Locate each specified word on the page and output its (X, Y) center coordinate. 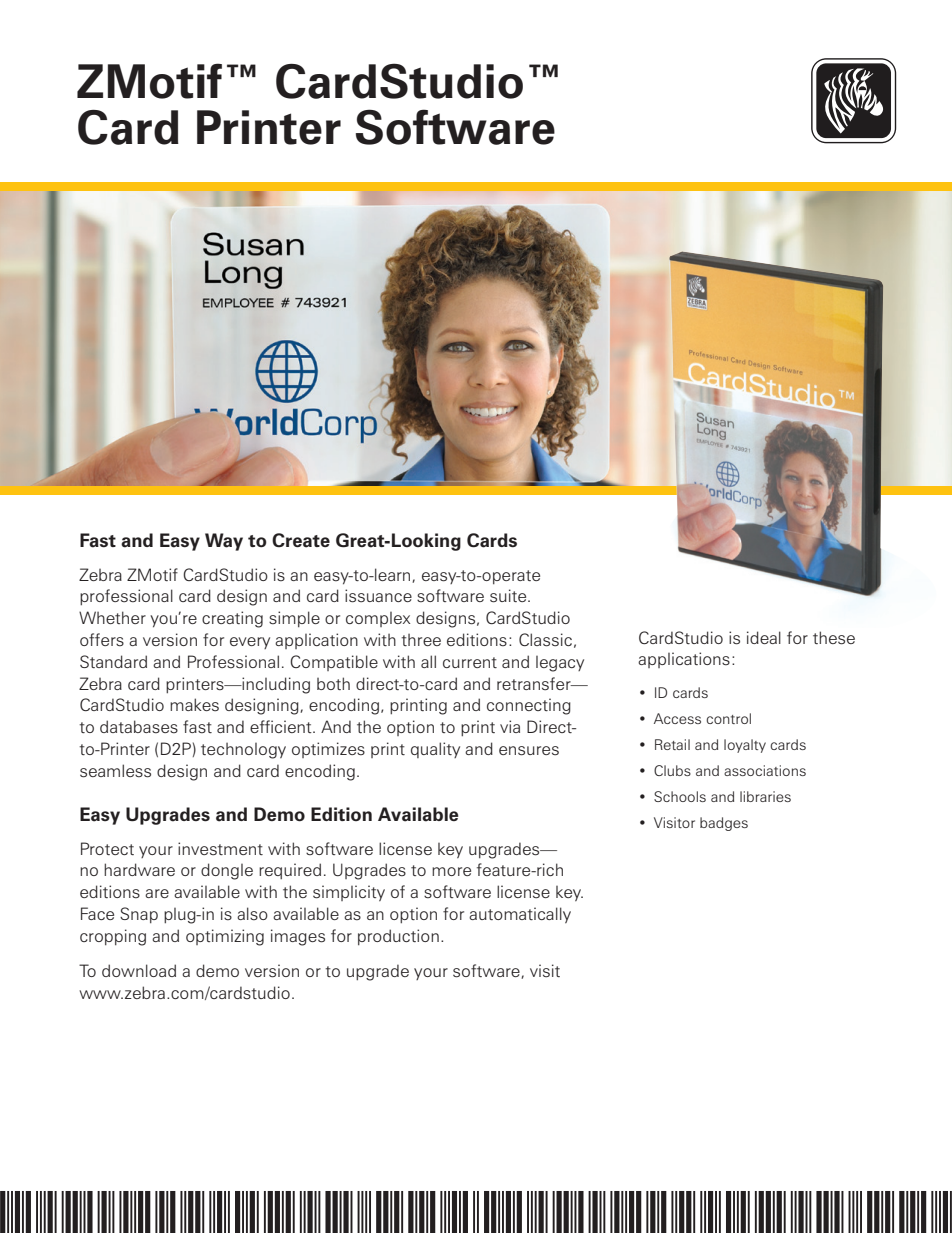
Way (224, 542)
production (398, 937)
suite (509, 596)
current (470, 662)
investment (220, 849)
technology (243, 751)
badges (724, 824)
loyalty (745, 746)
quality (435, 750)
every (250, 643)
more (451, 871)
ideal (764, 637)
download (139, 970)
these (834, 638)
